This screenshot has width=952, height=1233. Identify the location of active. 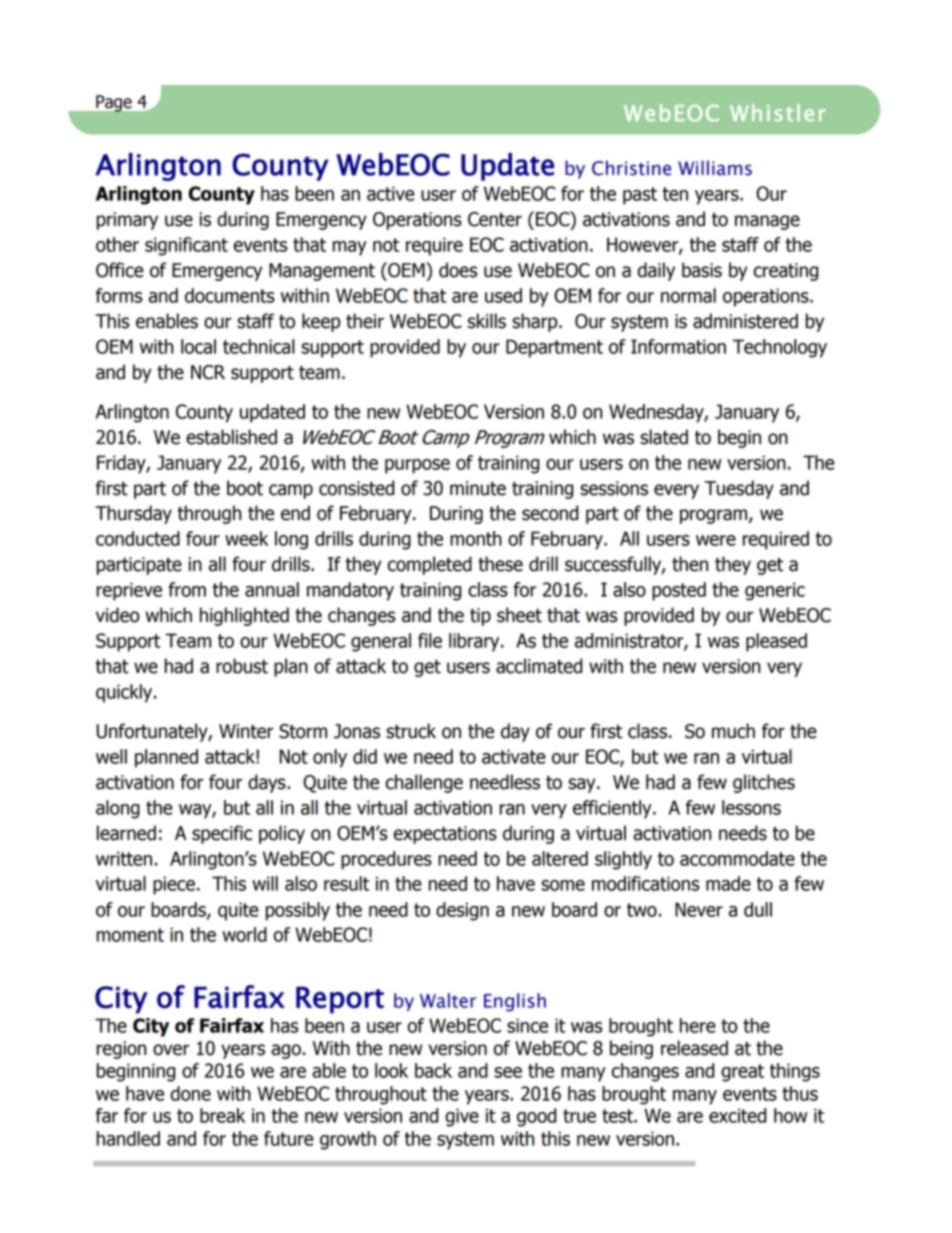
(391, 193).
